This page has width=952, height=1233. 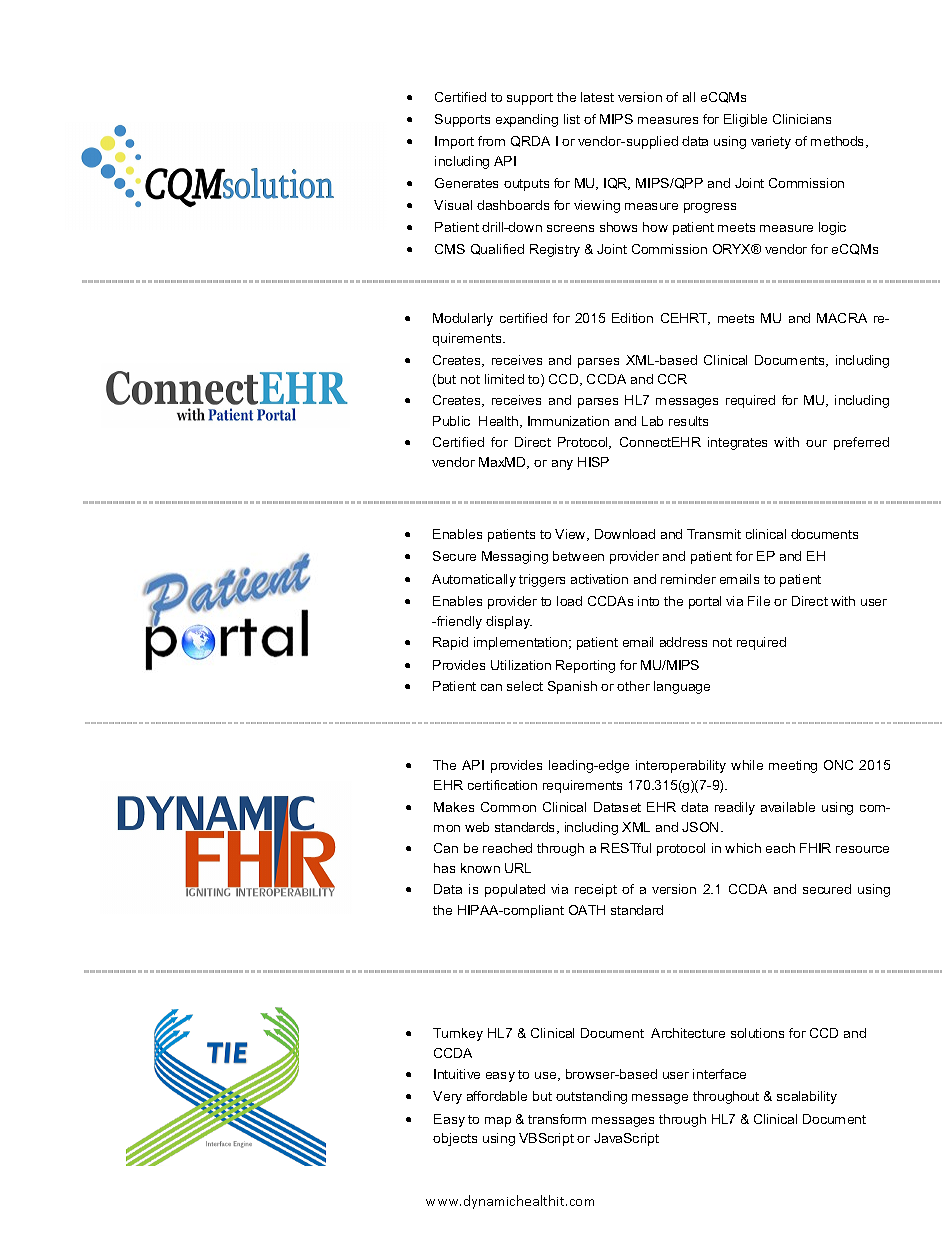 I want to click on affordable, so click(x=497, y=1096).
